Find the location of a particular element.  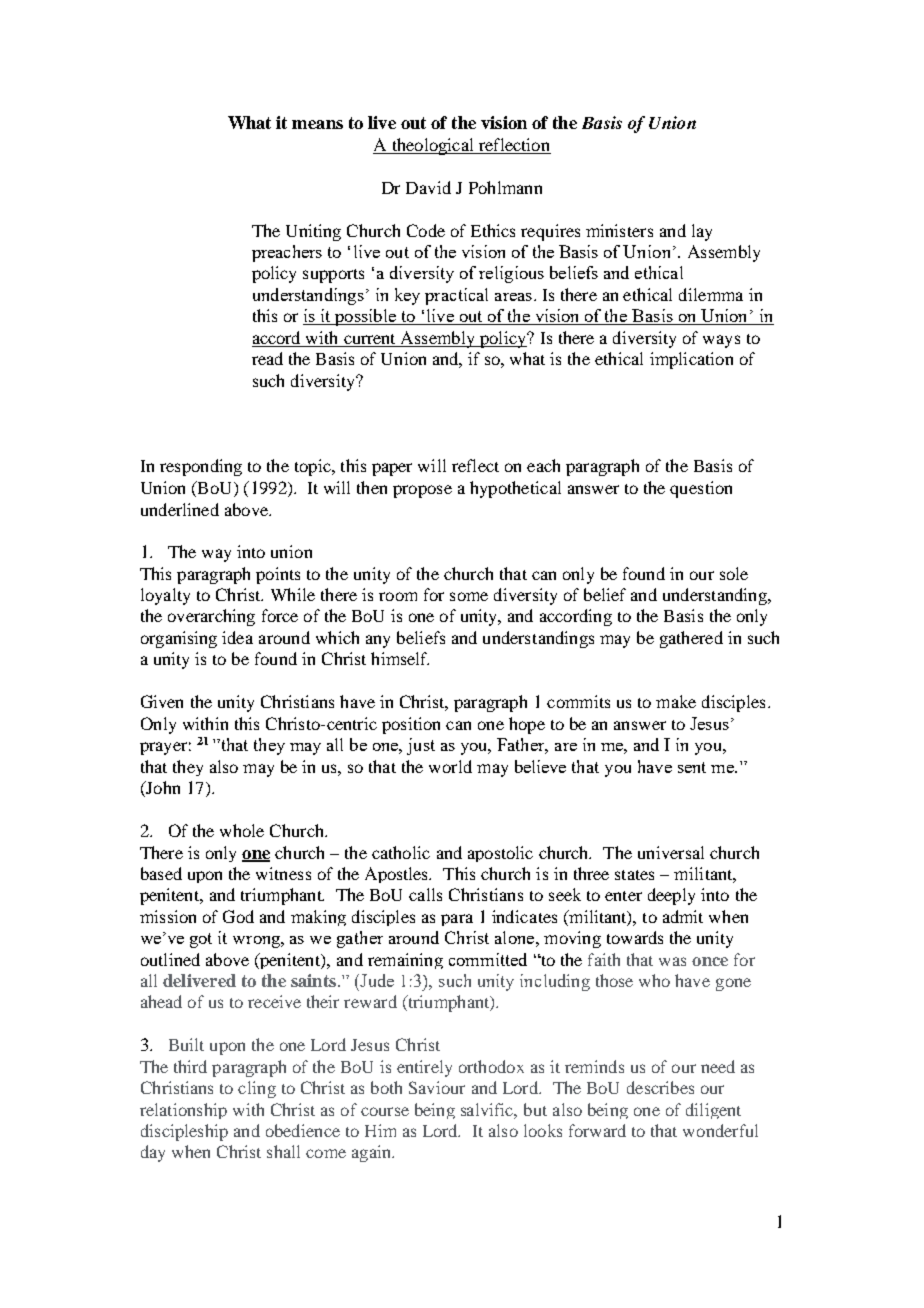

means is located at coordinates (317, 124).
